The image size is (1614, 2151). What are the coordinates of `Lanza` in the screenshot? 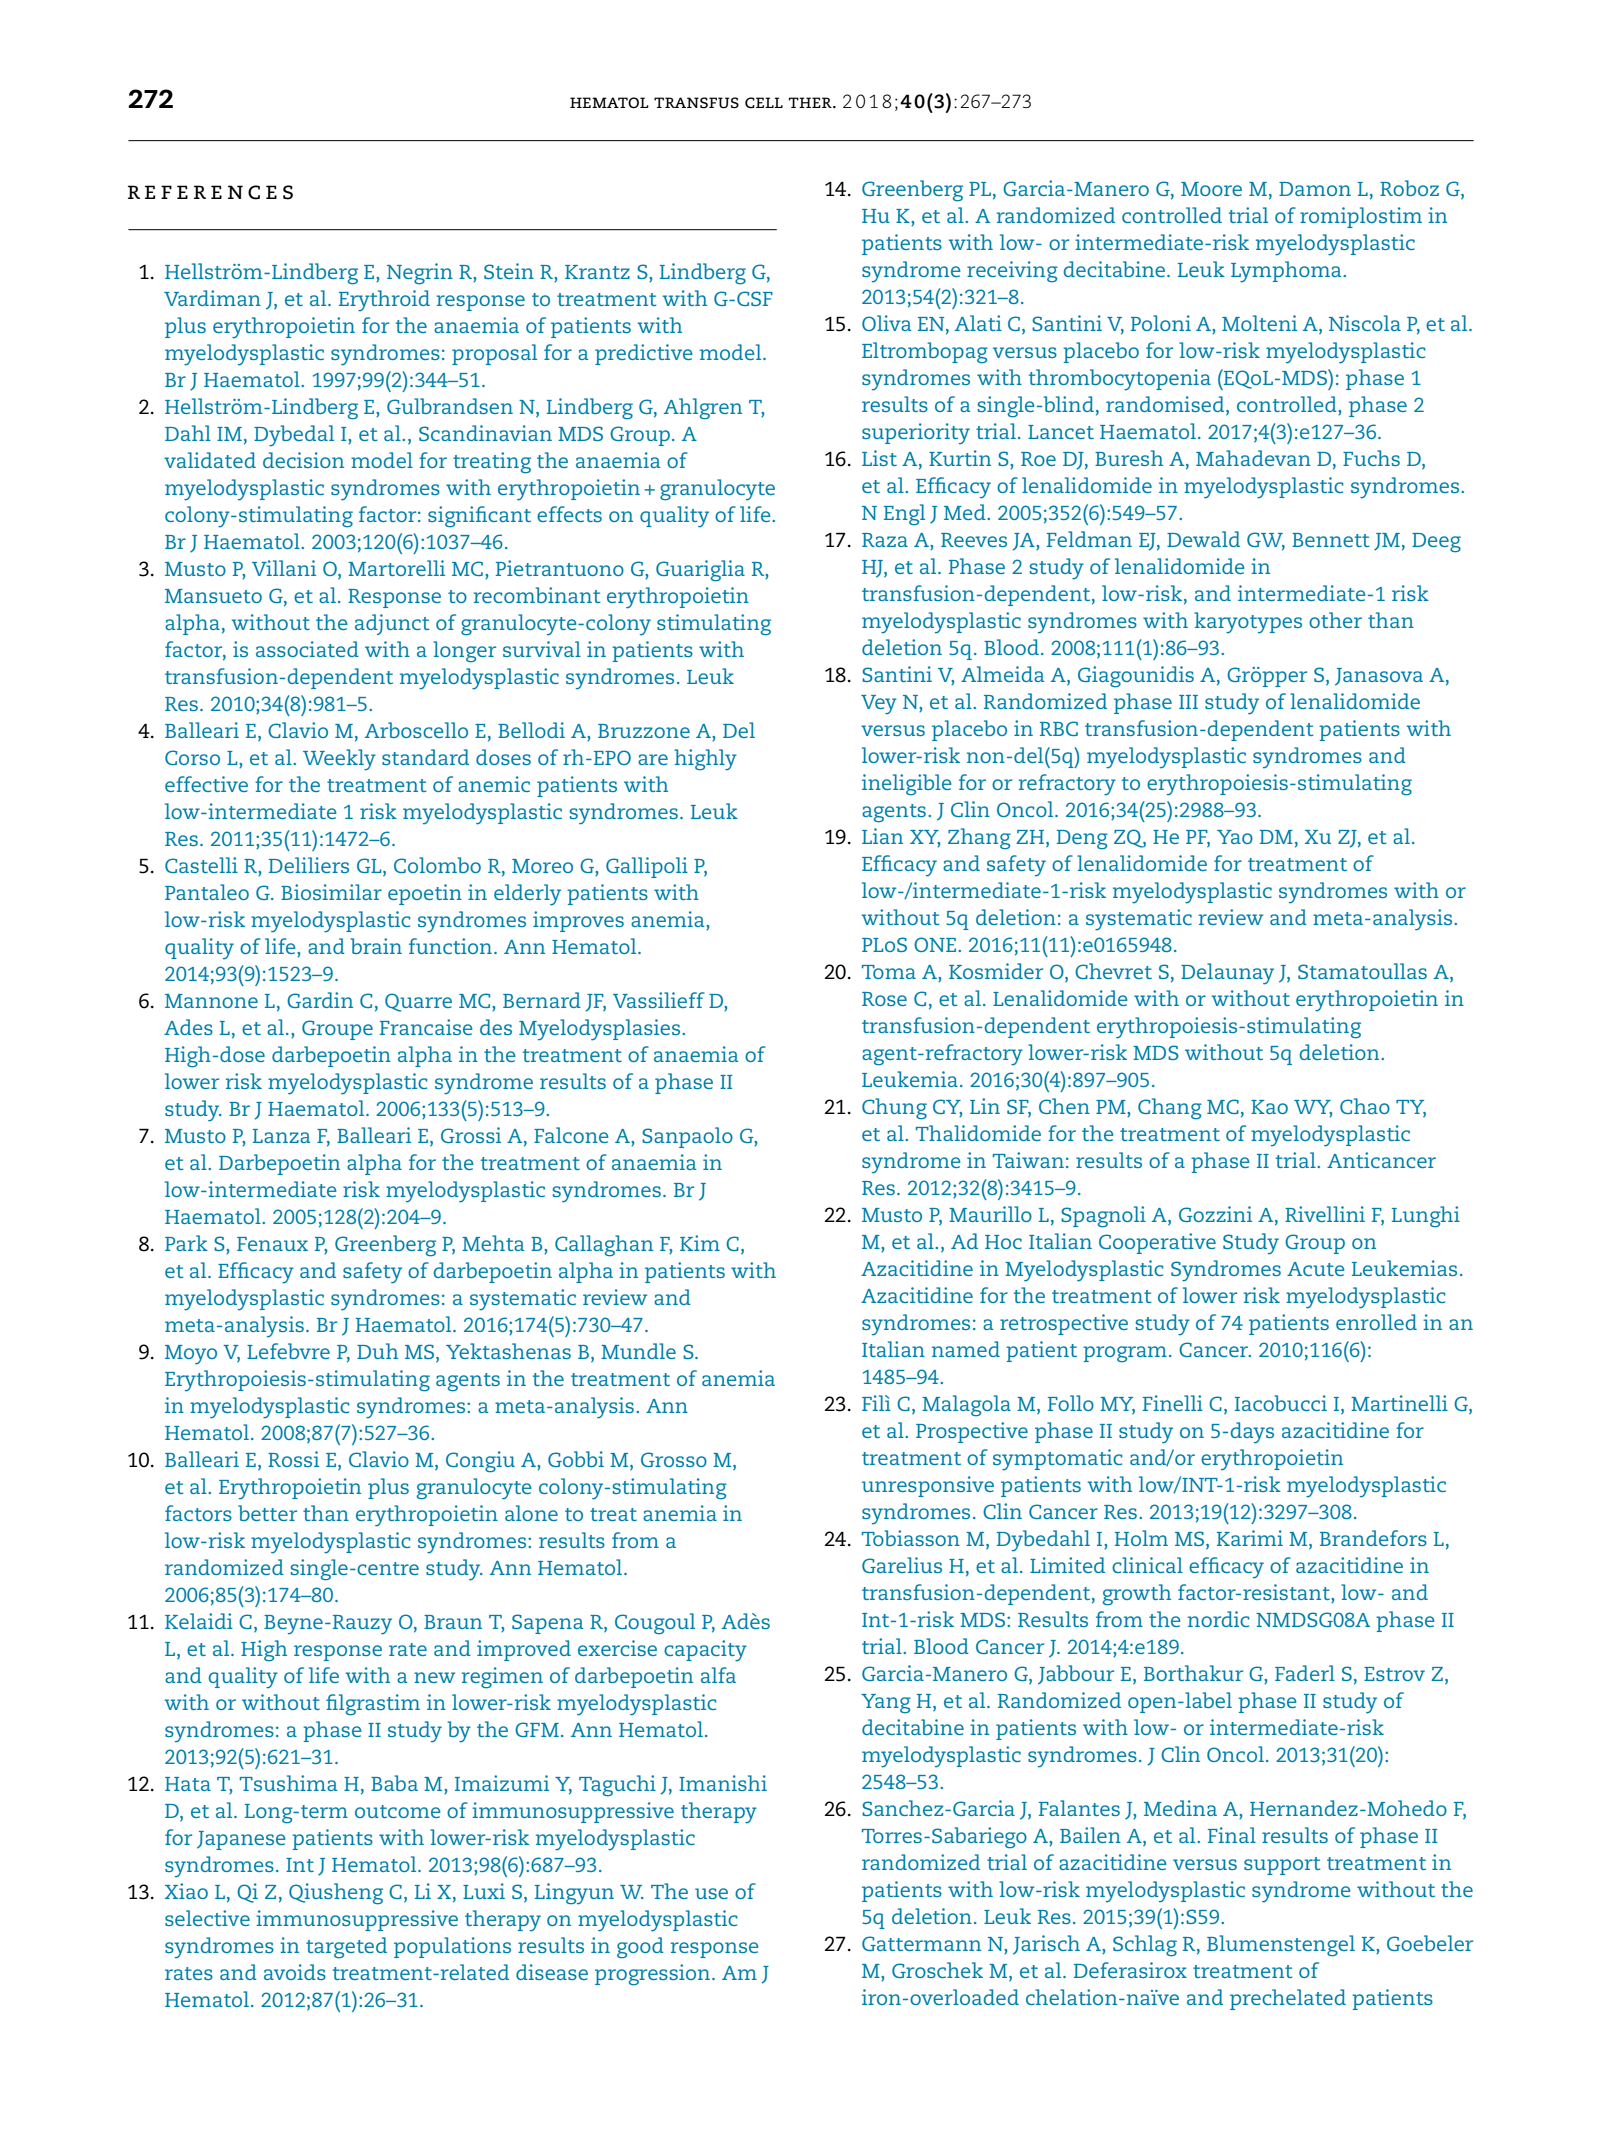 It's located at (281, 1136).
